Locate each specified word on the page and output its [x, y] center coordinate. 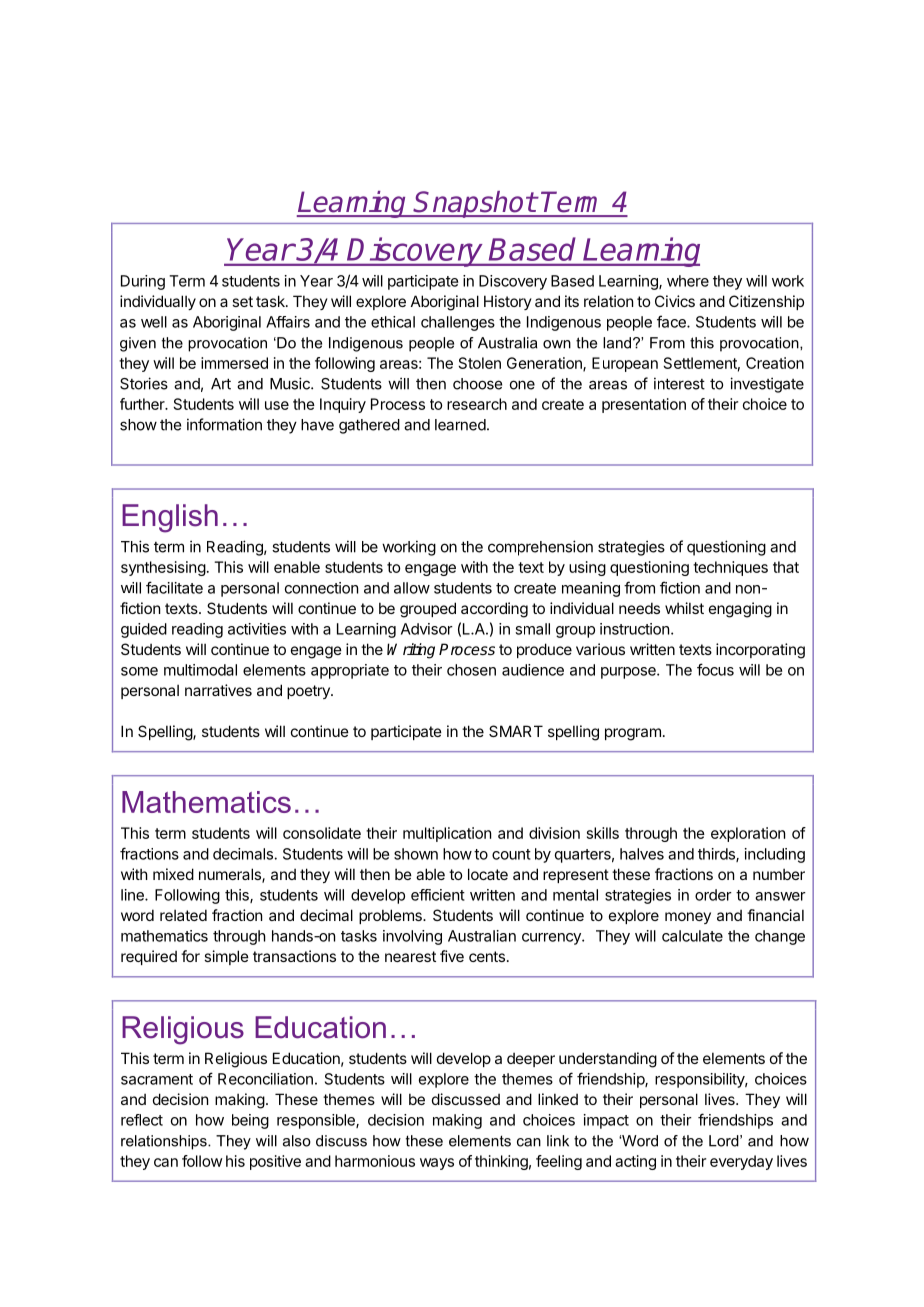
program [633, 734]
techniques [730, 568]
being [250, 1121]
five [452, 956]
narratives [218, 690]
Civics [675, 301]
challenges [458, 323]
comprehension [540, 548]
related [183, 915]
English [170, 518]
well [154, 322]
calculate [692, 936]
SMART [516, 731]
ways [437, 1164]
